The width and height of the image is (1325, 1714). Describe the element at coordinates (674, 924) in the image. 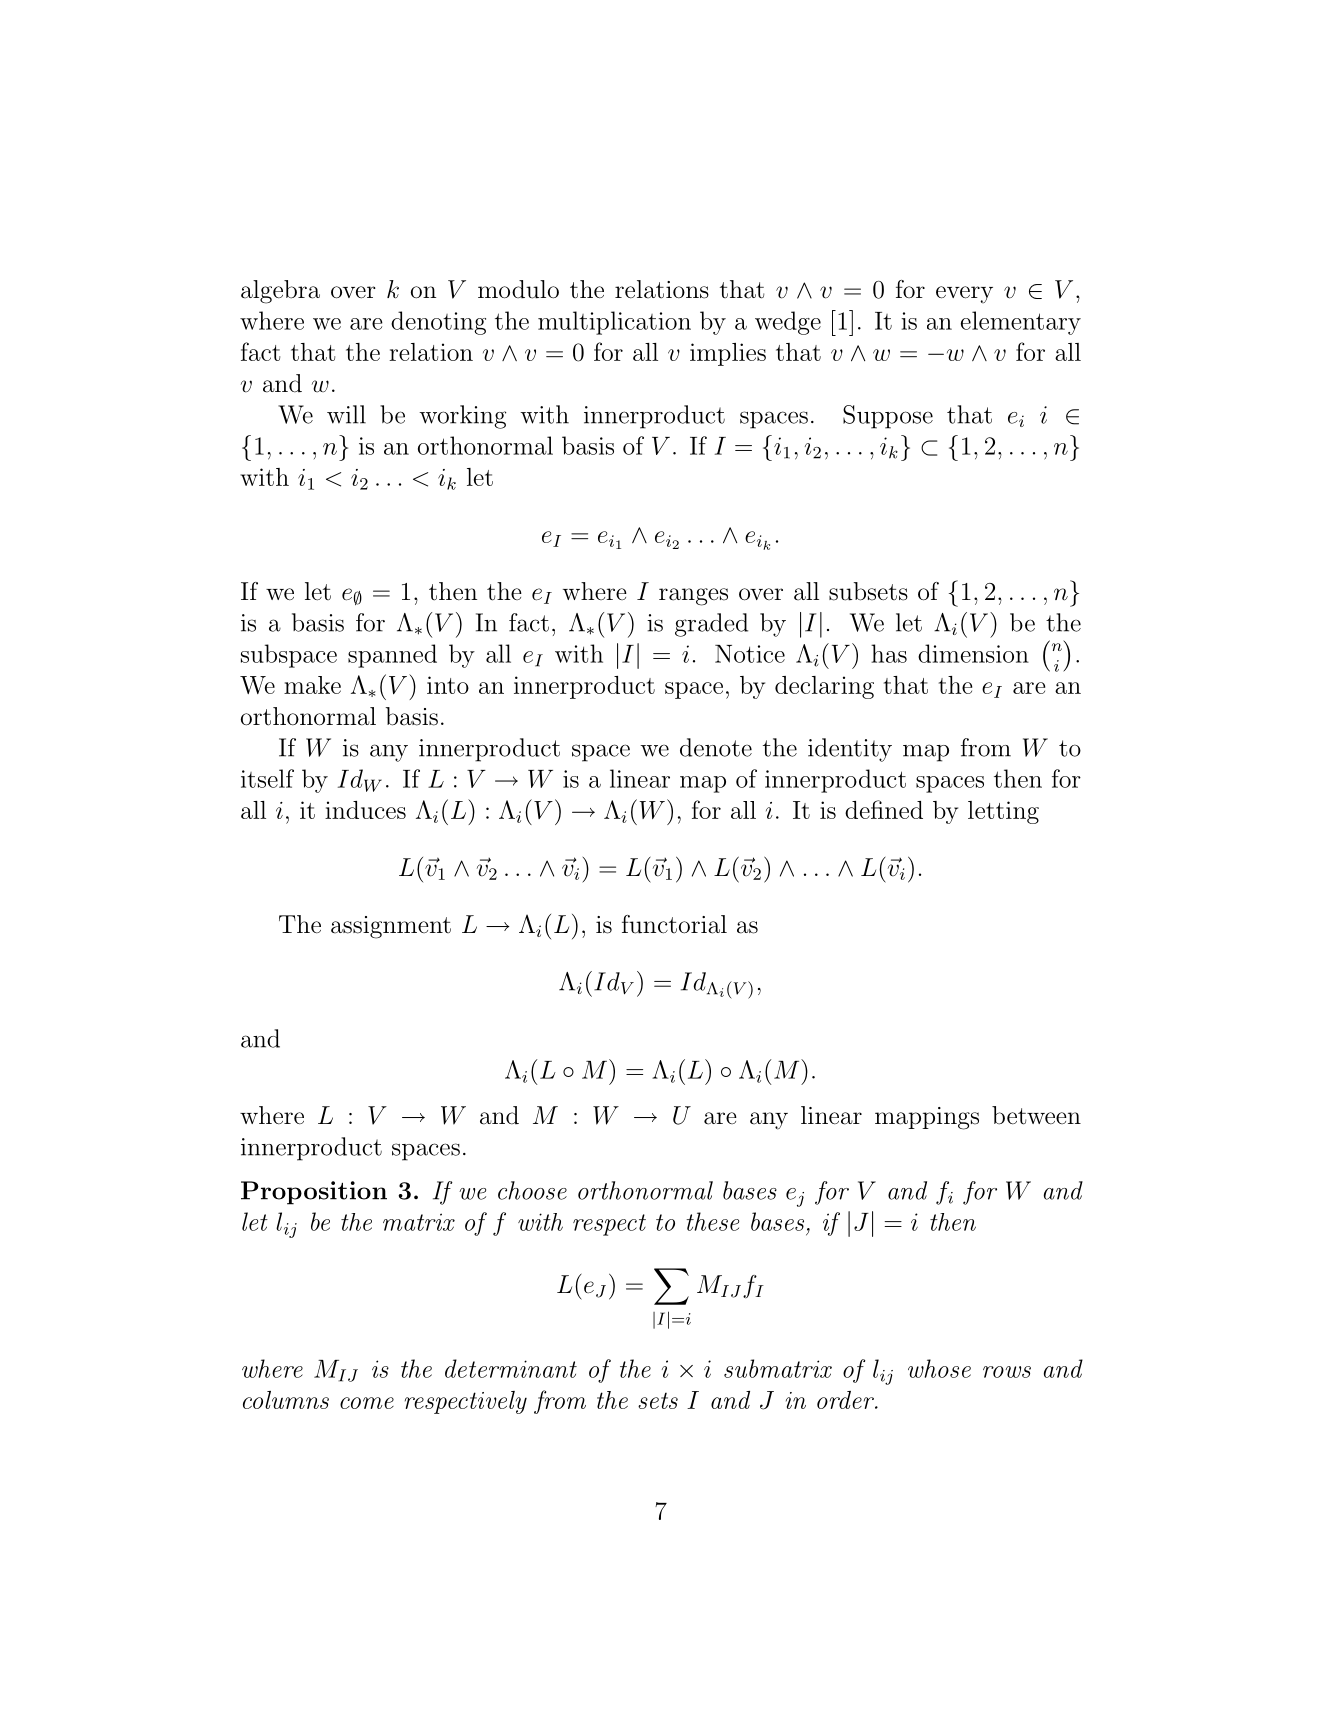

I see `functorial` at that location.
